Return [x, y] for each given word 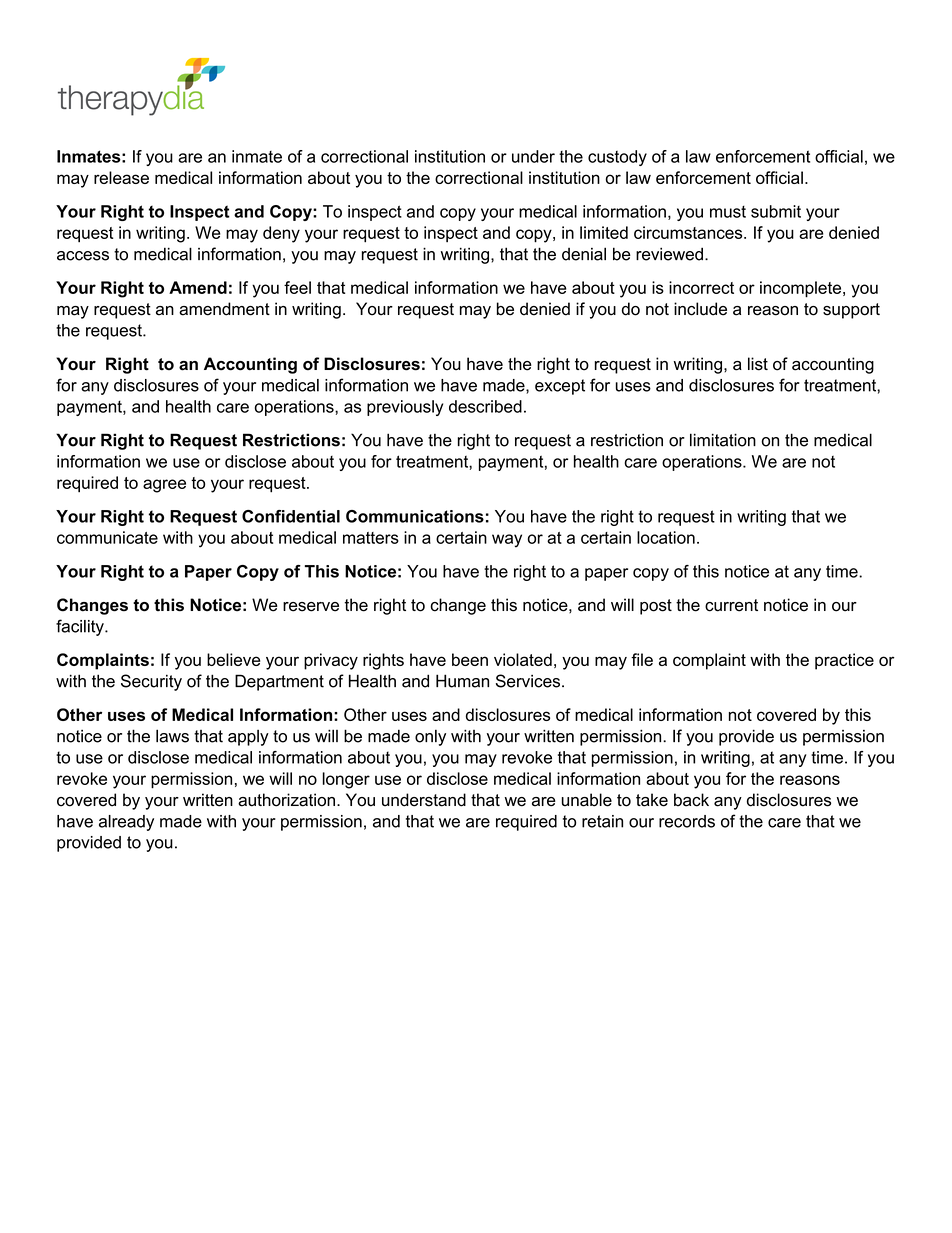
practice [844, 661]
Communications [415, 516]
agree [164, 486]
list [758, 364]
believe [233, 659]
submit [776, 211]
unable [587, 800]
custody [617, 158]
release [121, 177]
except [560, 387]
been [470, 659]
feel [297, 287]
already [126, 823]
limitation [723, 440]
